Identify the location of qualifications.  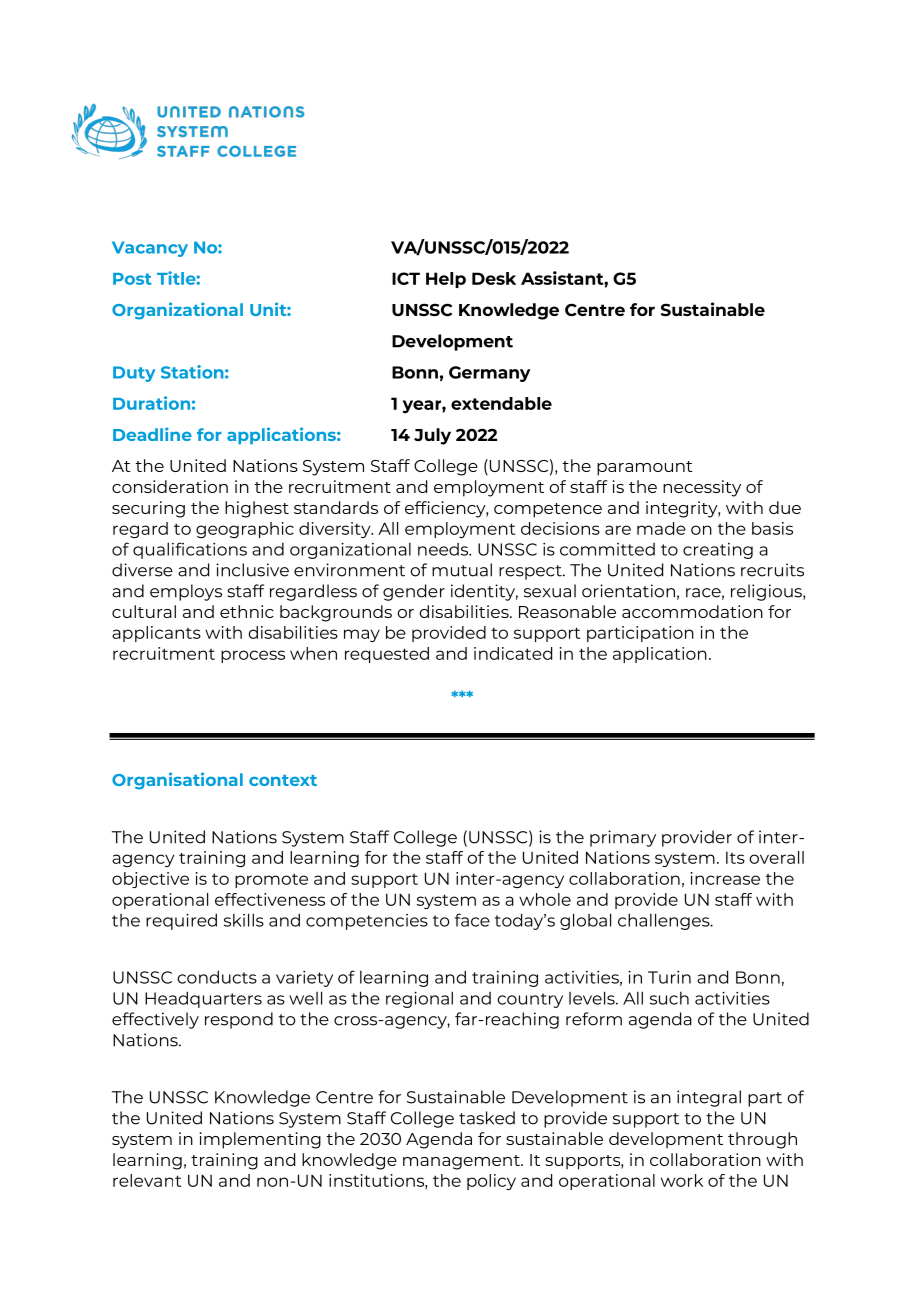
(190, 550).
